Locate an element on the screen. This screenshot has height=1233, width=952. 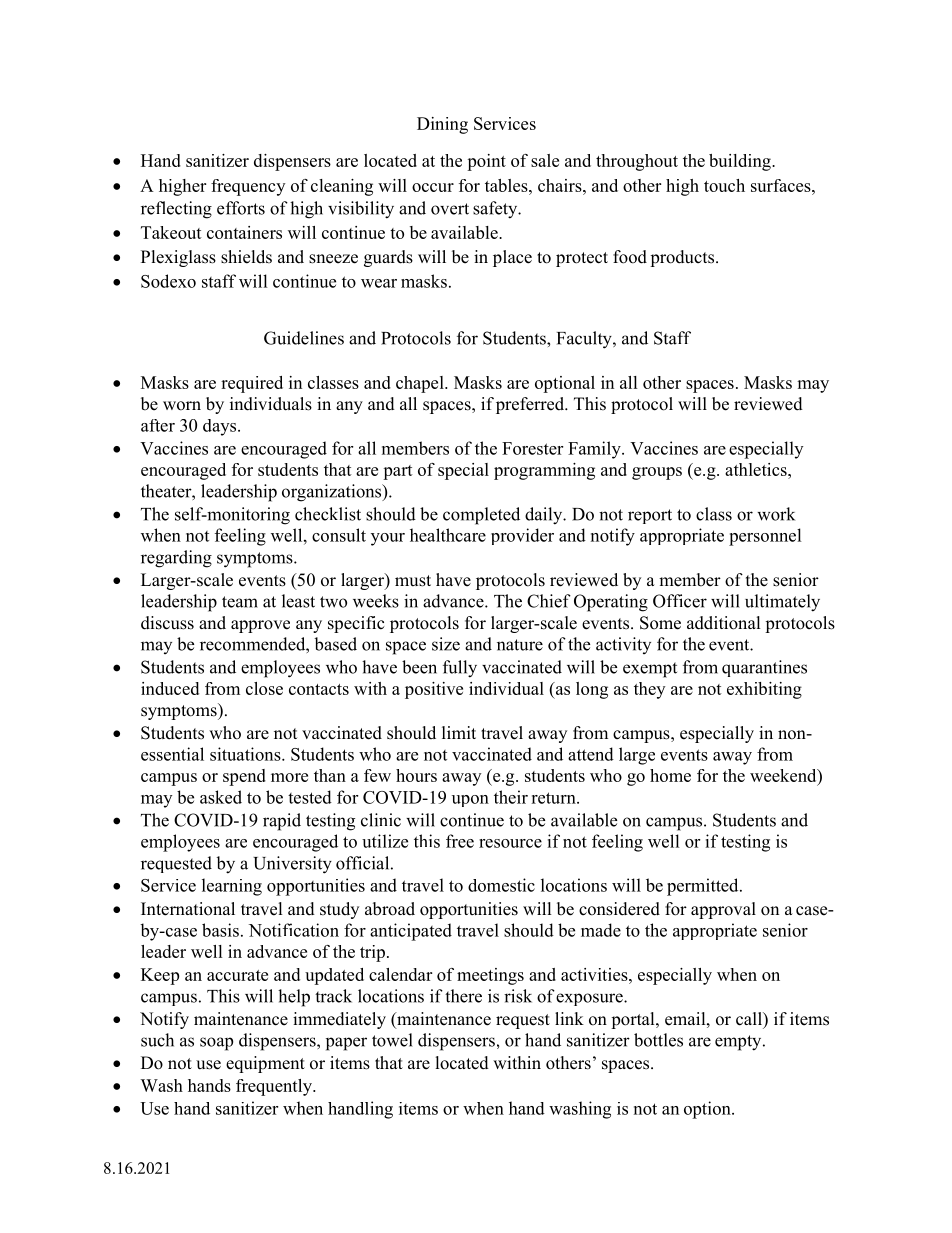
empty is located at coordinates (739, 1043).
